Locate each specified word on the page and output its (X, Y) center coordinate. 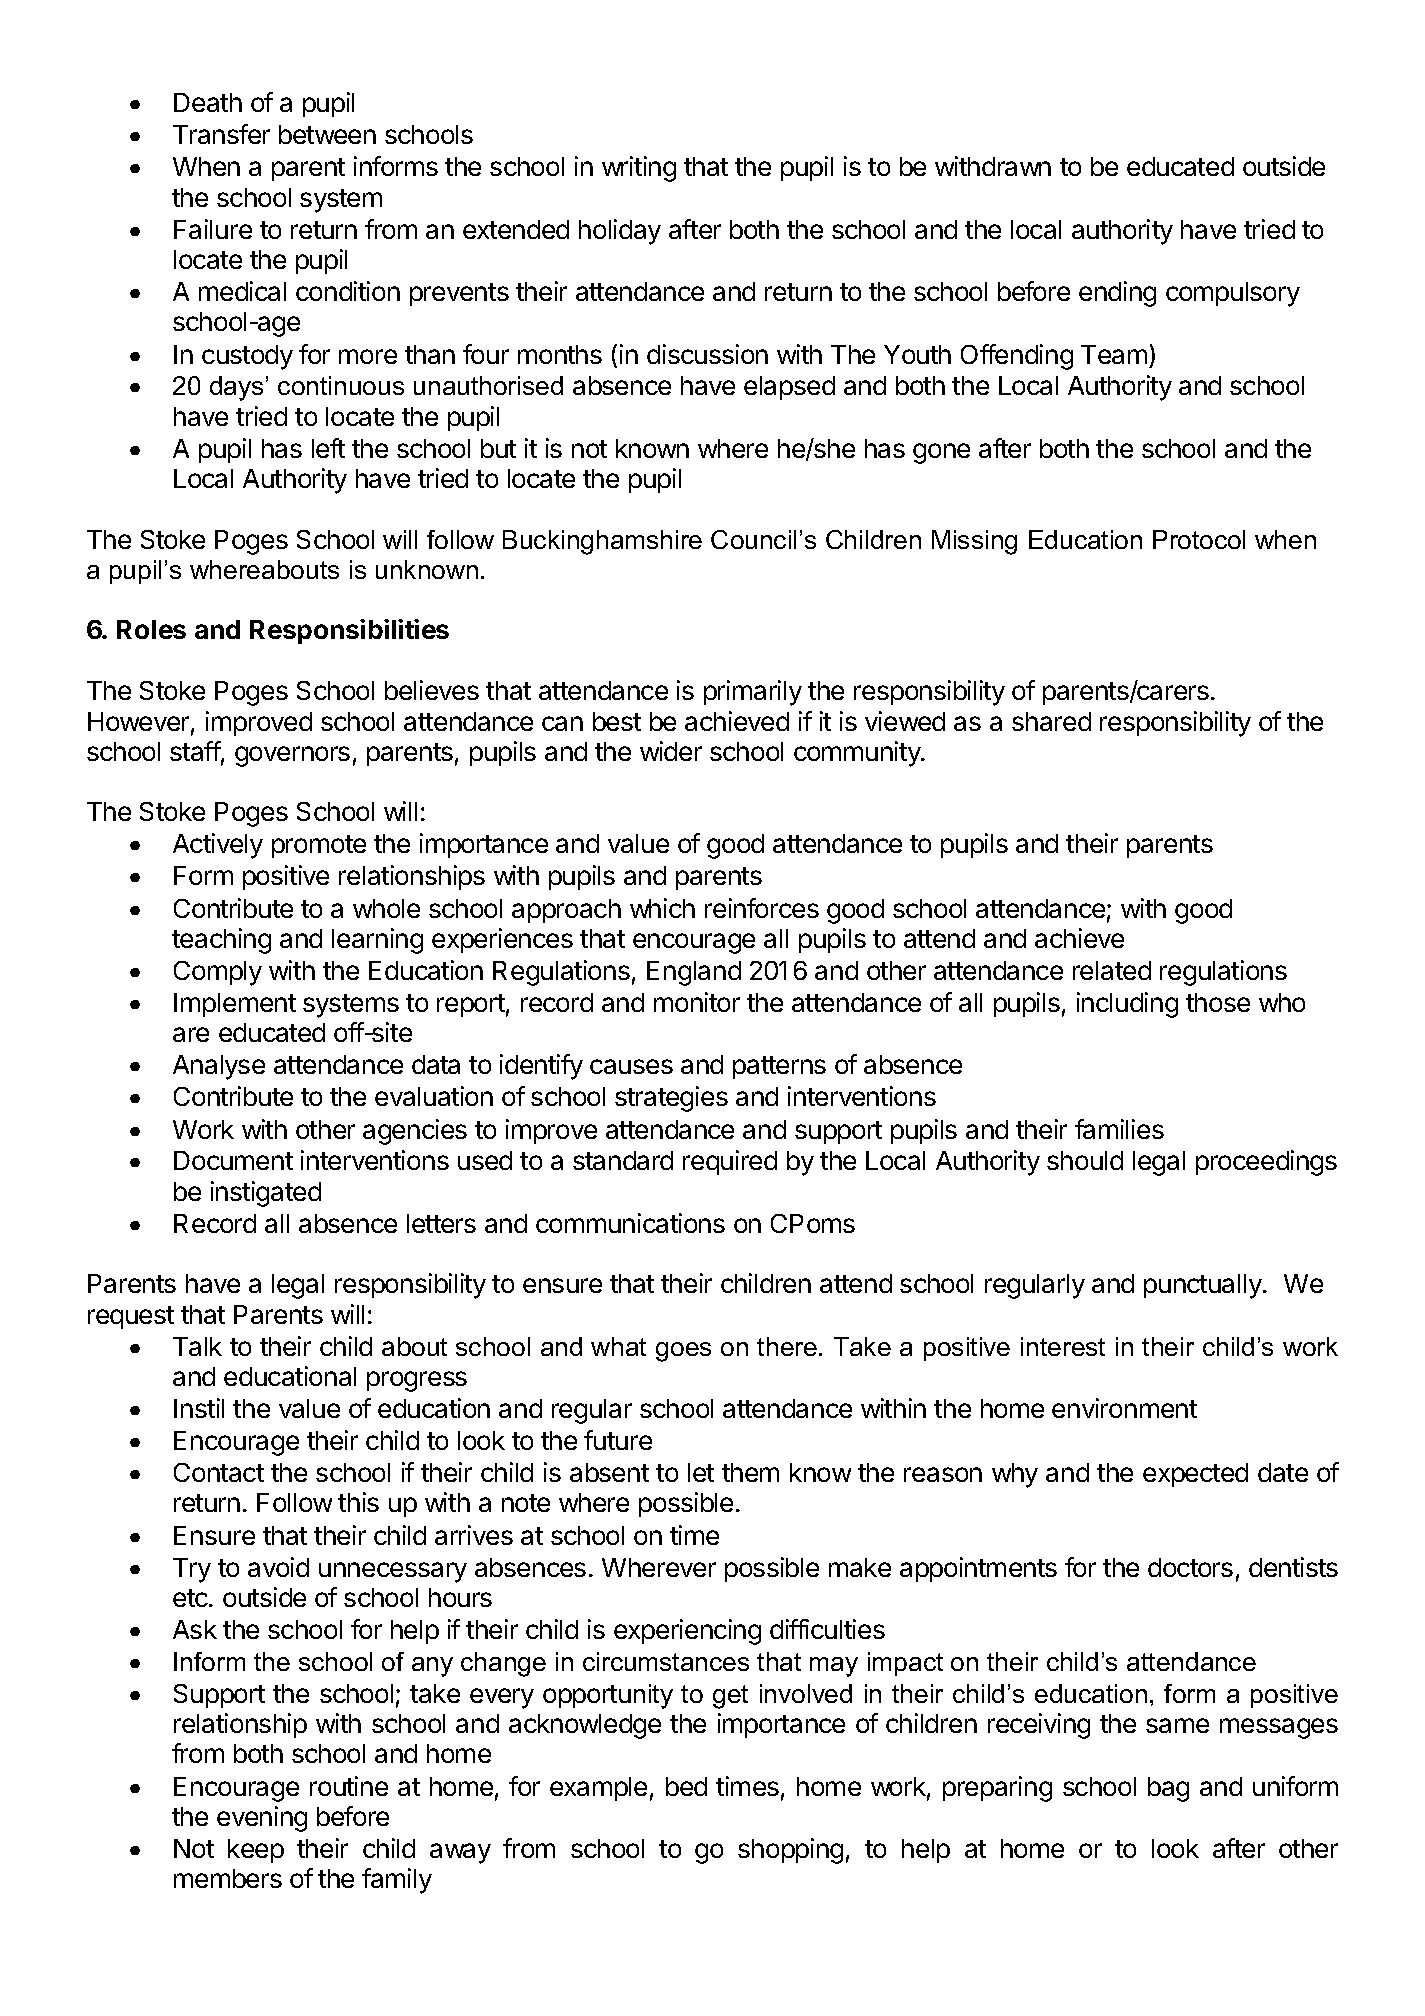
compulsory (1233, 294)
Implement (235, 1005)
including (1127, 1005)
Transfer (221, 134)
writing (639, 169)
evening (262, 1819)
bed (686, 1786)
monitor (697, 1002)
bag (1168, 1789)
